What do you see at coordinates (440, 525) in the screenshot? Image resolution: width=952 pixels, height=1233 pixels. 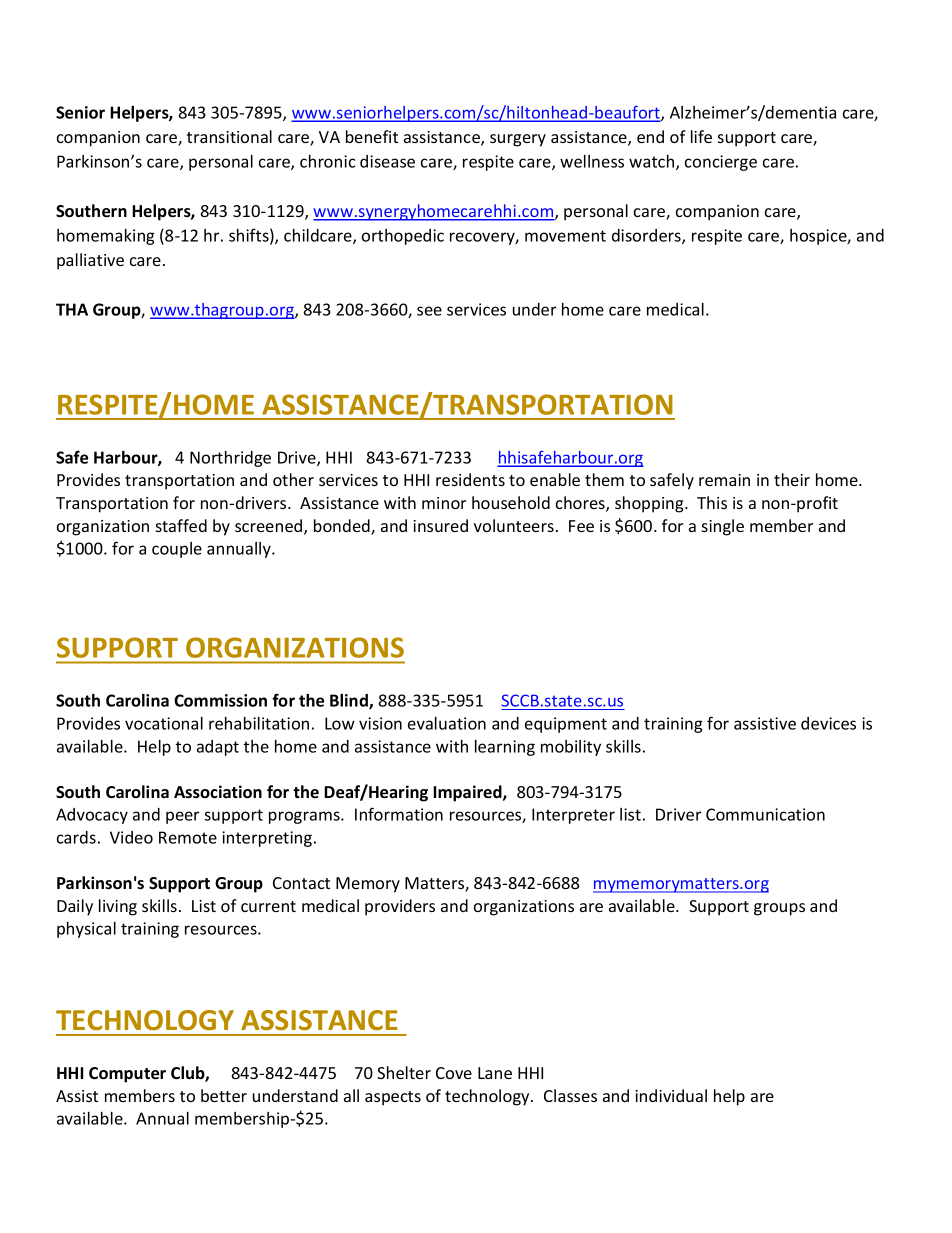 I see `insured` at bounding box center [440, 525].
